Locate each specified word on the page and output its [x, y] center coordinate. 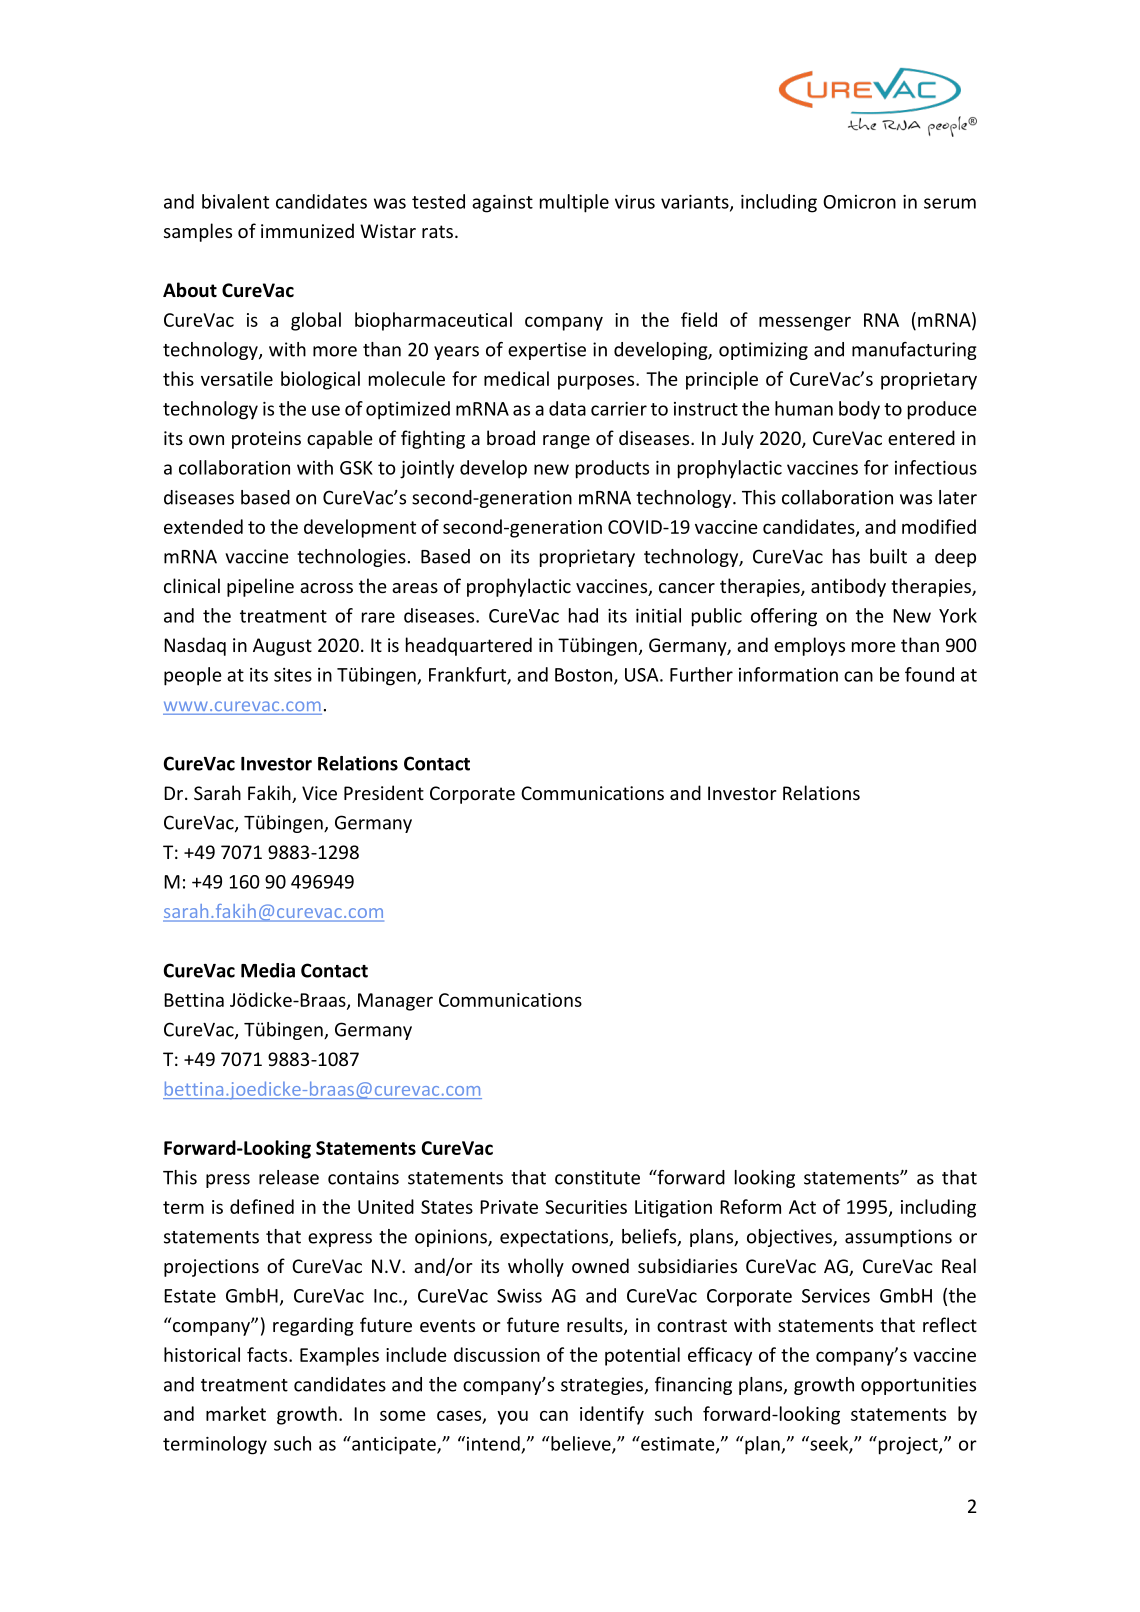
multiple [574, 203]
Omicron [859, 202]
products [612, 469]
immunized [307, 230]
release [289, 1177]
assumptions [898, 1238]
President [384, 792]
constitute [597, 1177]
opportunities [918, 1386]
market [236, 1413]
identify [612, 1415]
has [846, 556]
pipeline [260, 587]
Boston [585, 676]
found [929, 674]
